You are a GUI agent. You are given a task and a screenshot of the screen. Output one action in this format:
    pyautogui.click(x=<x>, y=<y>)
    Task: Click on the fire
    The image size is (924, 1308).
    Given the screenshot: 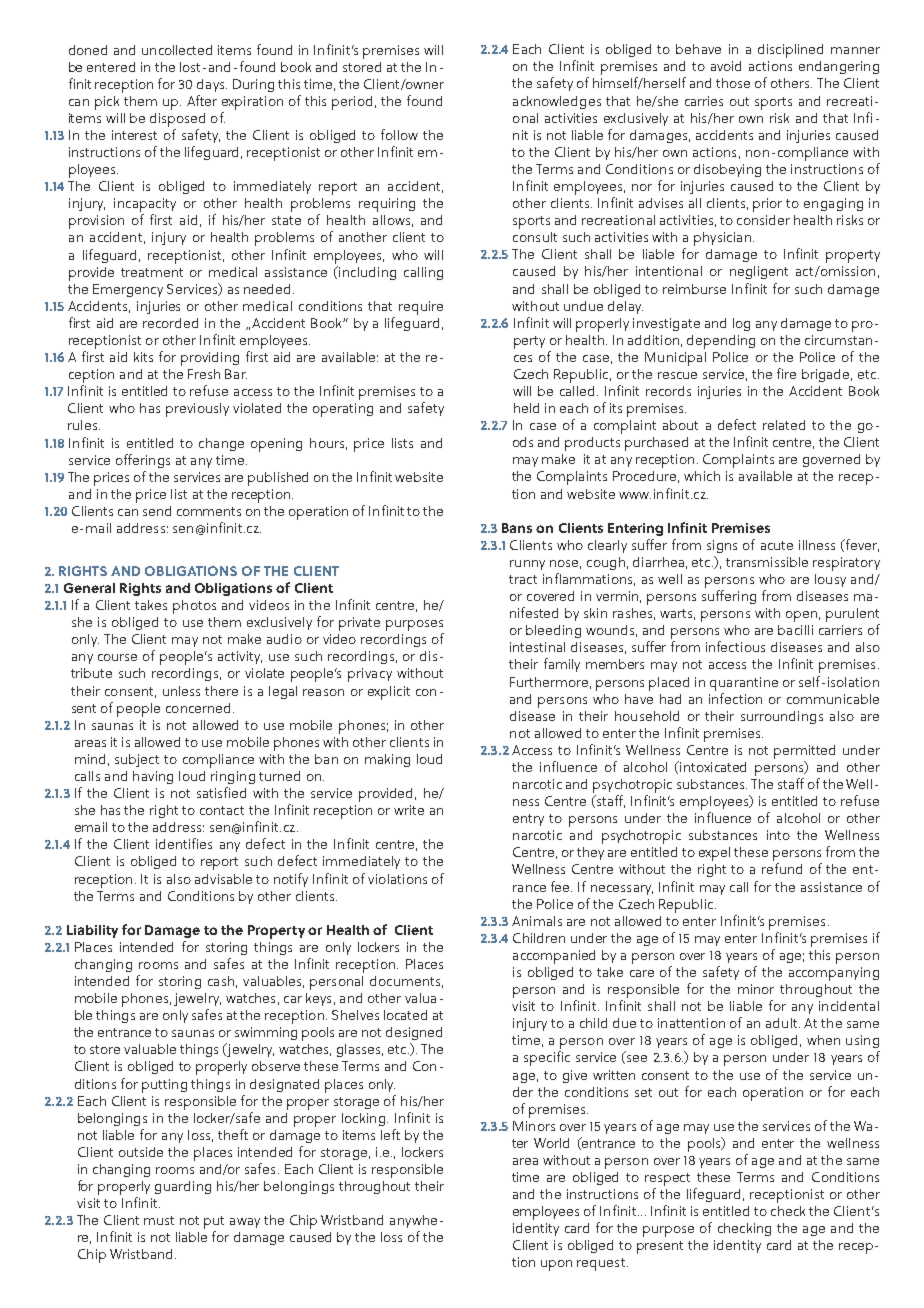 What is the action you would take?
    pyautogui.click(x=786, y=373)
